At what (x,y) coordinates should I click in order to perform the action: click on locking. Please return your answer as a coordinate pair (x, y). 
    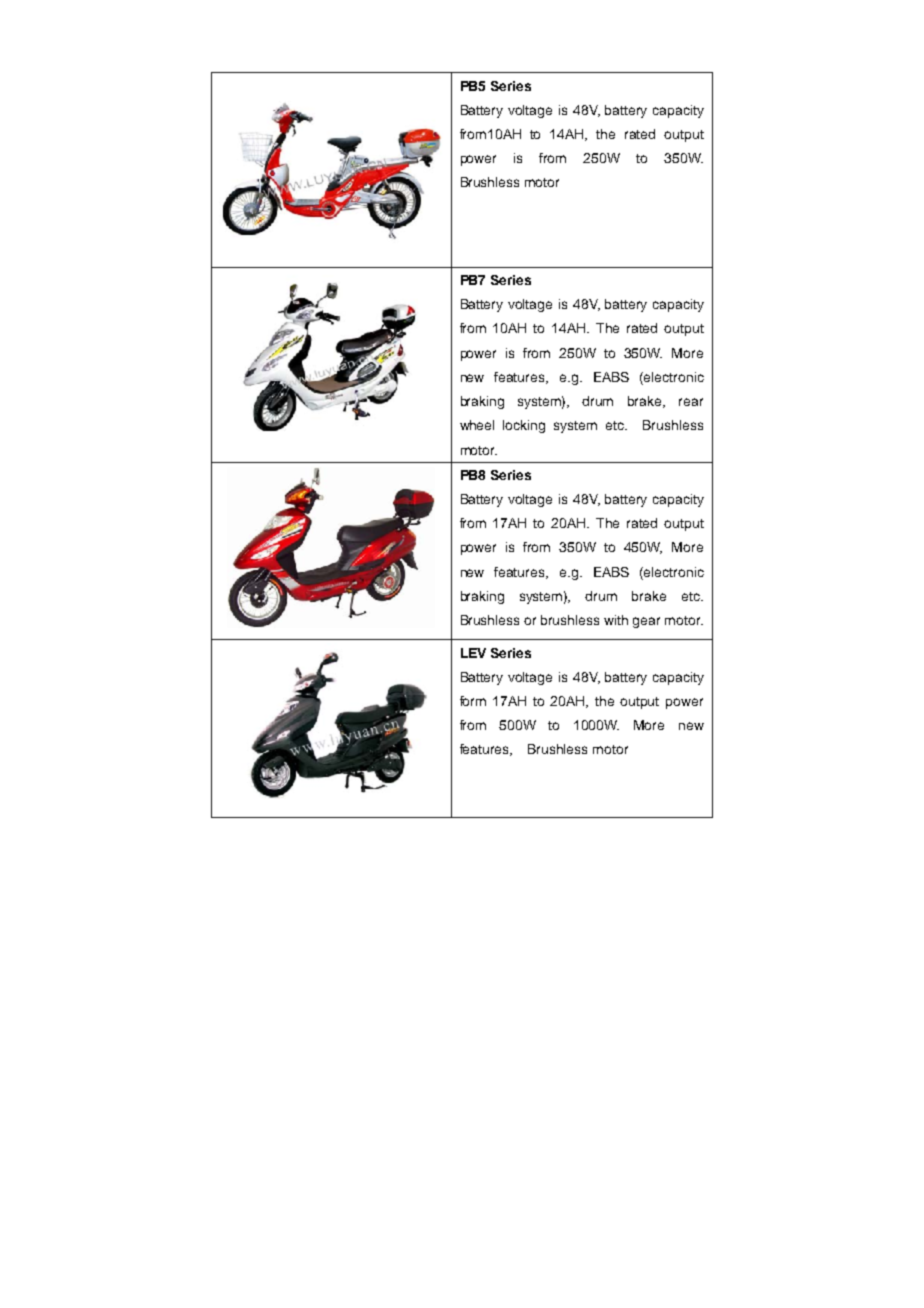
    Looking at the image, I should click on (524, 426).
